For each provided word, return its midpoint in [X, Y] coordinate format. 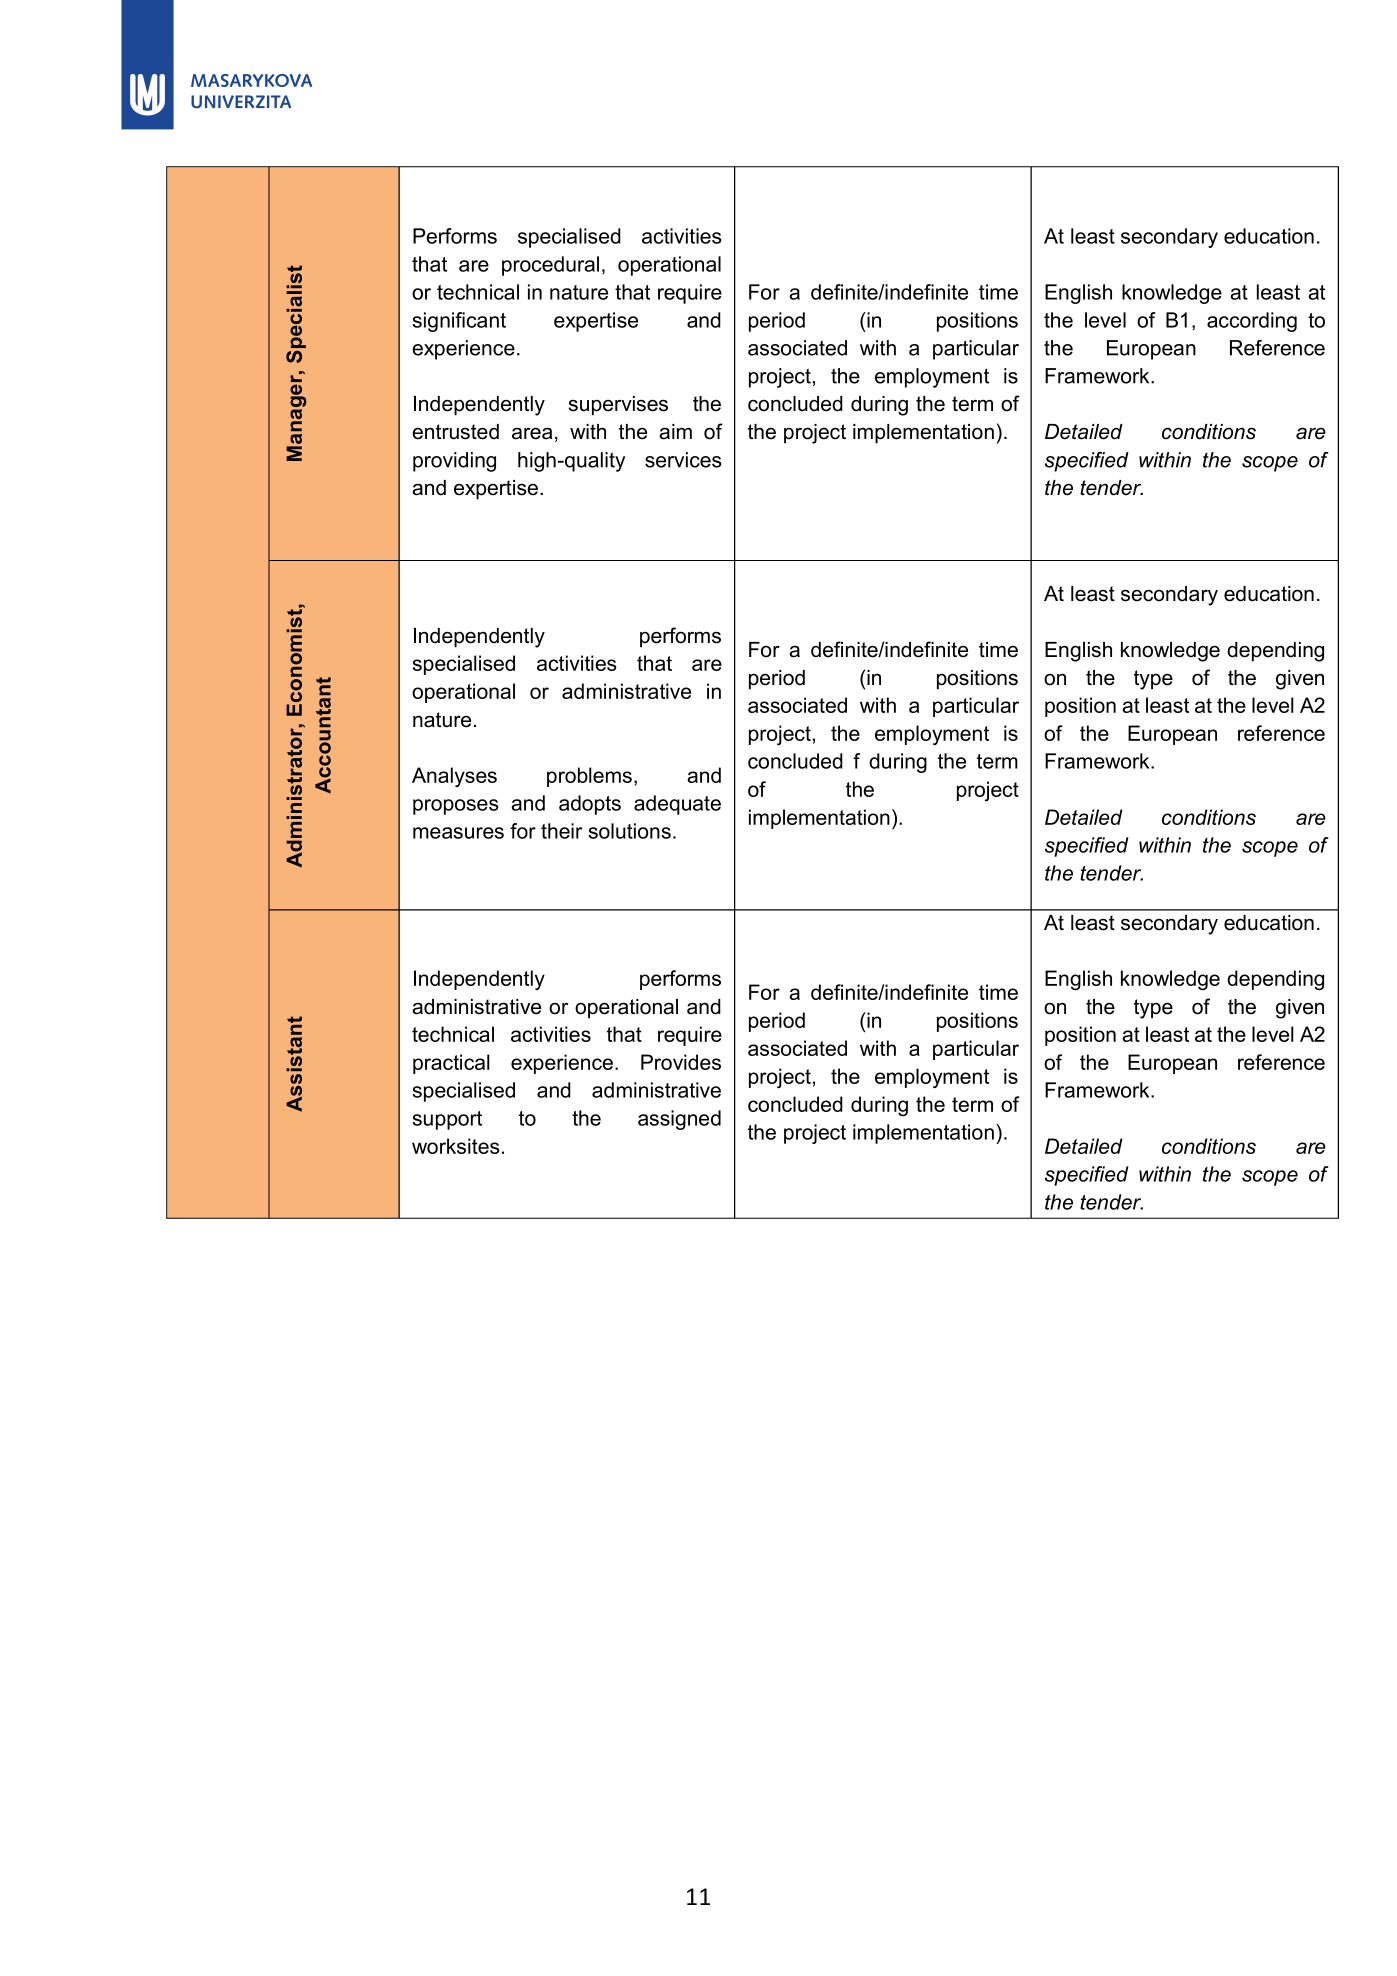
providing [454, 462]
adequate [677, 805]
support [447, 1120]
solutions [629, 831]
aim [675, 432]
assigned [679, 1120]
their [561, 831]
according [1252, 322]
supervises [618, 406]
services [683, 460]
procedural [550, 266]
